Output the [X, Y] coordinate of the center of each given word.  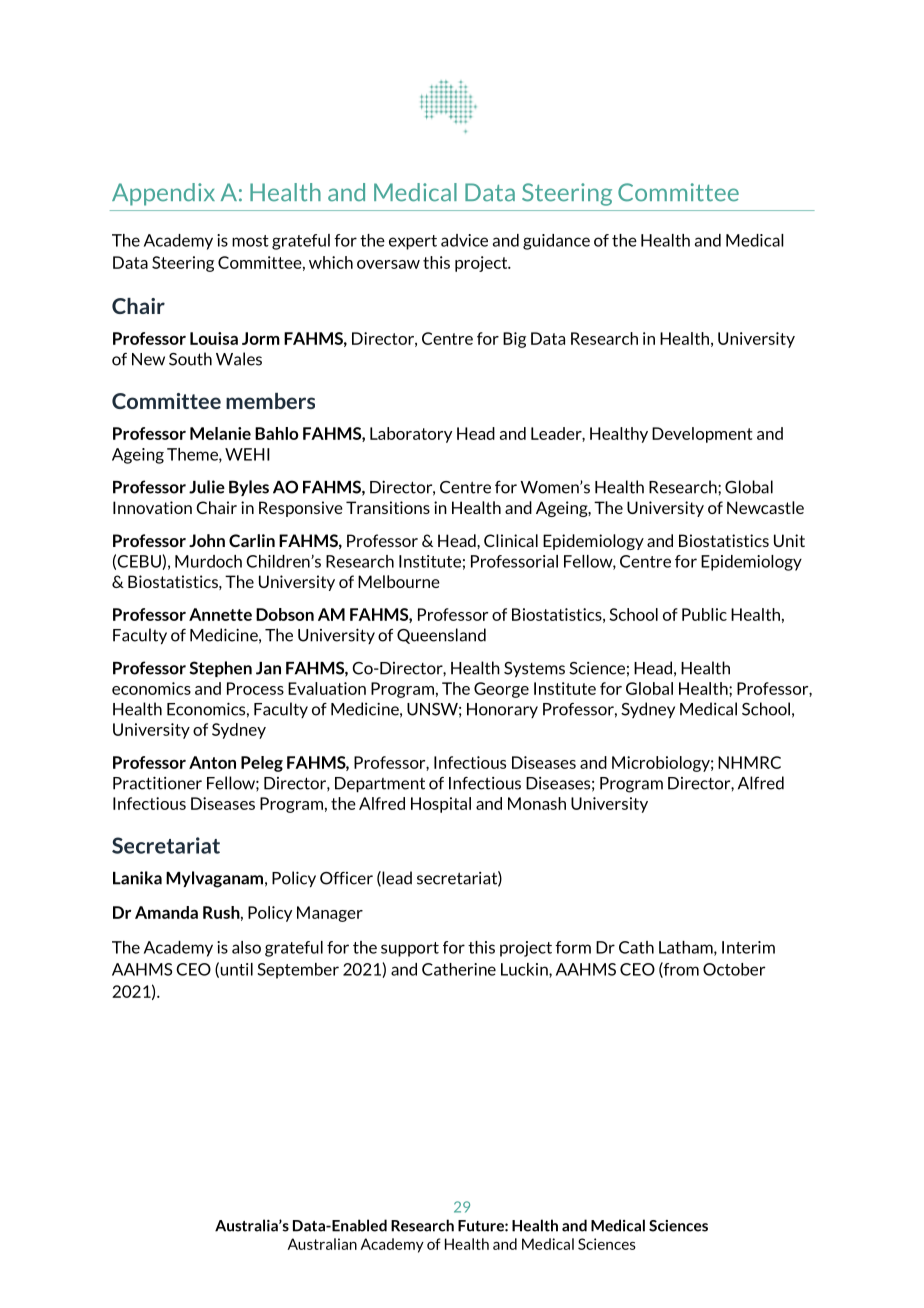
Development [702, 435]
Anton [212, 762]
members [270, 401]
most [250, 241]
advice [464, 240]
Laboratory [411, 435]
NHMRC [749, 762]
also [246, 947]
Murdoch [208, 561]
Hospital [441, 805]
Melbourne [399, 581]
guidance [556, 242]
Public [704, 614]
